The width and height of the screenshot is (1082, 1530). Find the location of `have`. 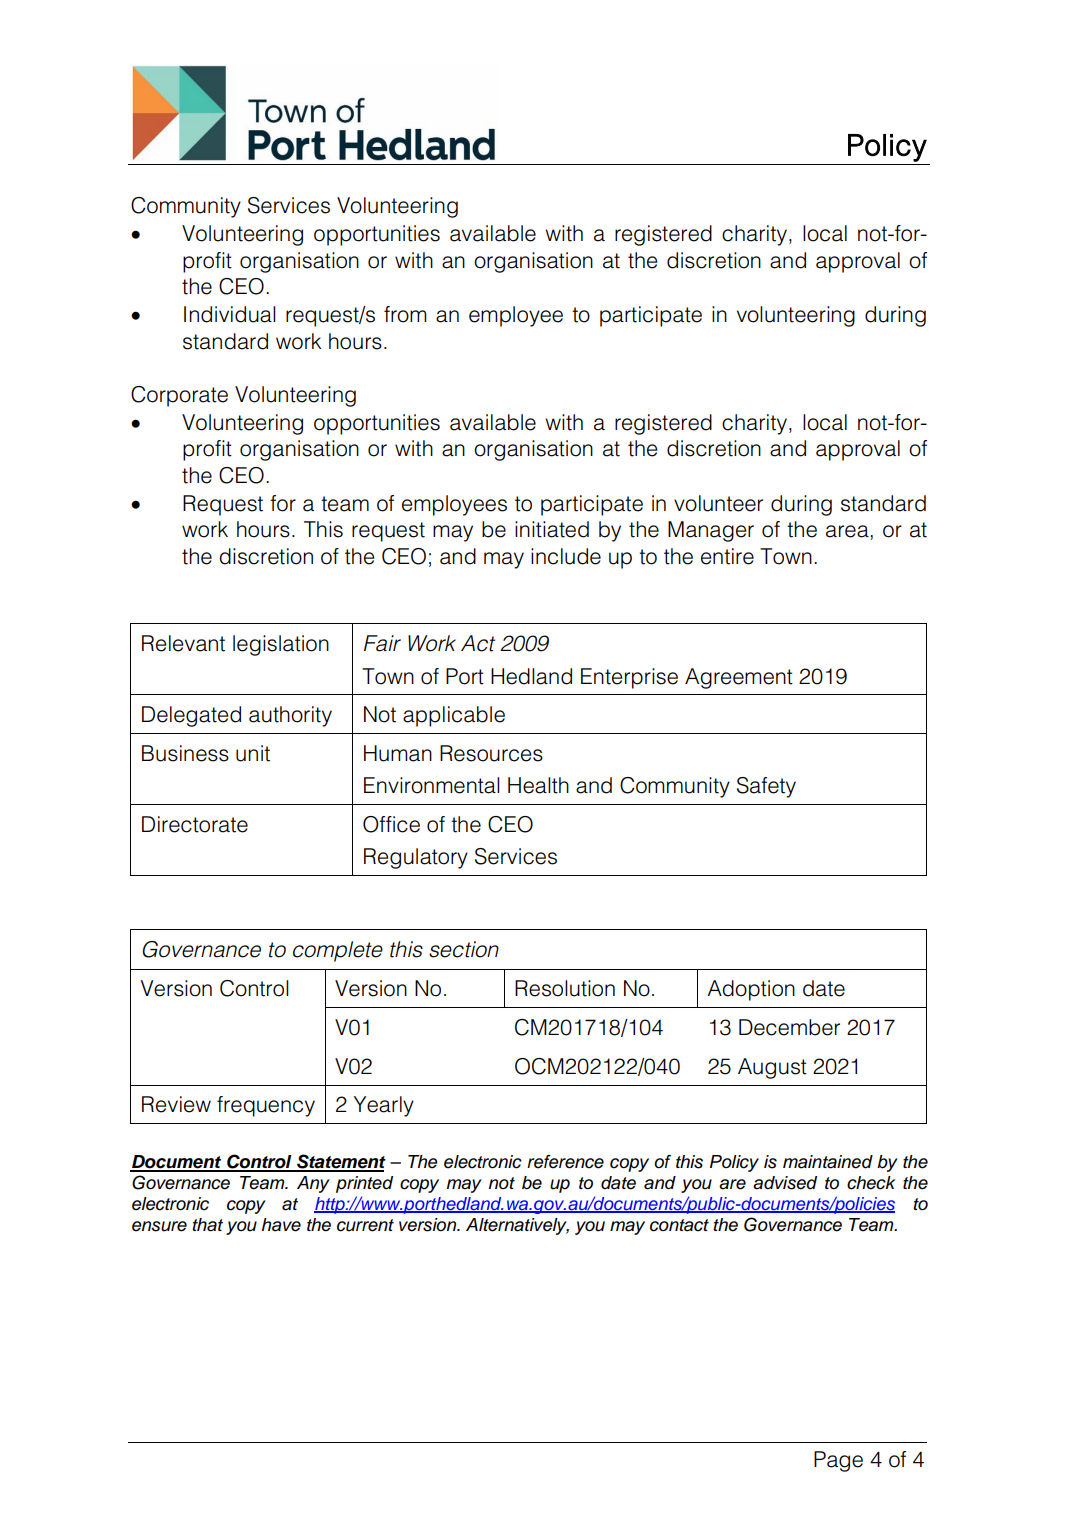

have is located at coordinates (281, 1225).
